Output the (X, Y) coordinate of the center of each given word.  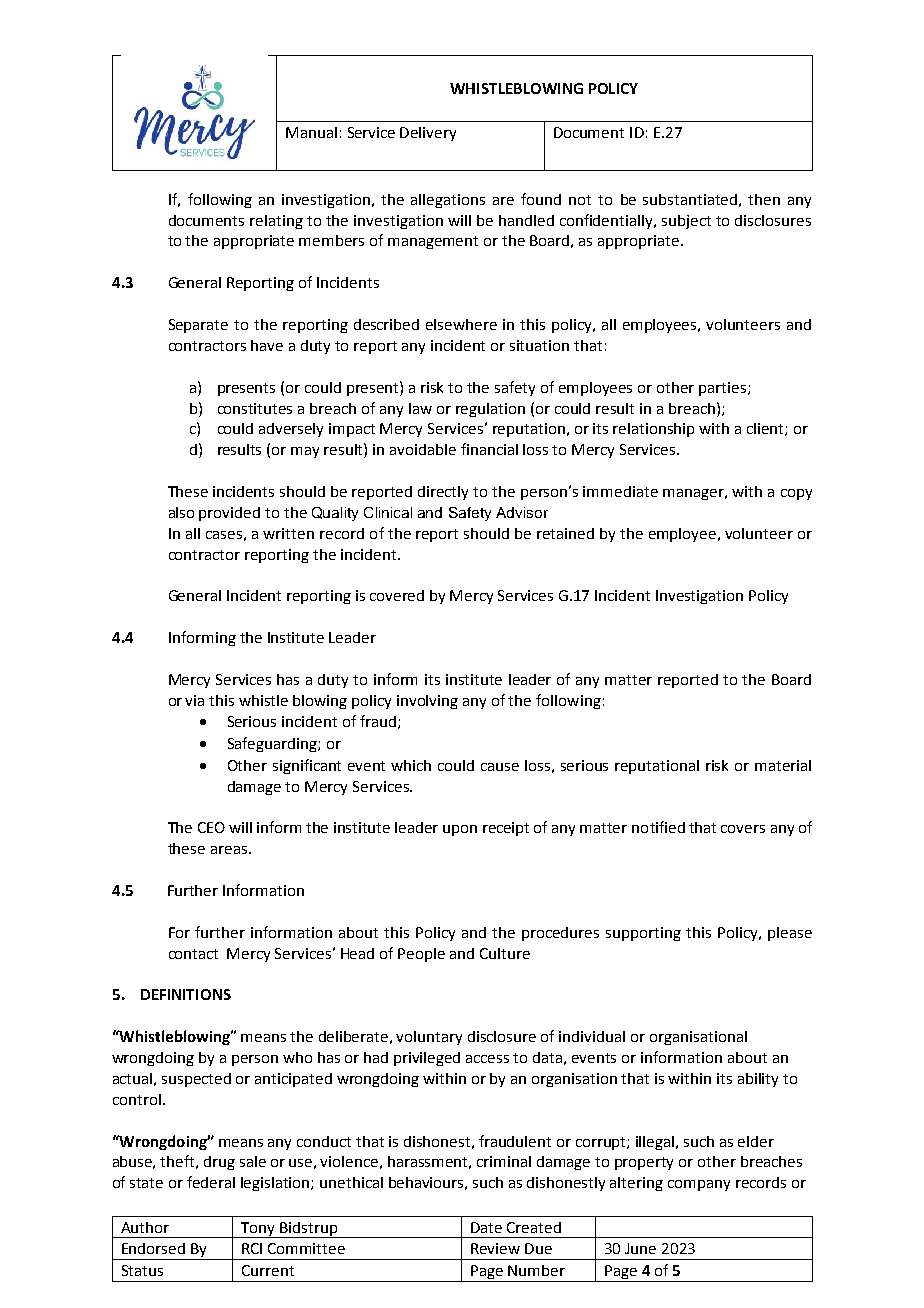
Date (486, 1227)
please (790, 934)
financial (489, 449)
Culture (505, 953)
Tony (258, 1230)
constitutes (255, 408)
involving (427, 702)
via (194, 700)
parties (722, 389)
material (783, 765)
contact (193, 954)
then (764, 199)
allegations (448, 201)
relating (276, 222)
